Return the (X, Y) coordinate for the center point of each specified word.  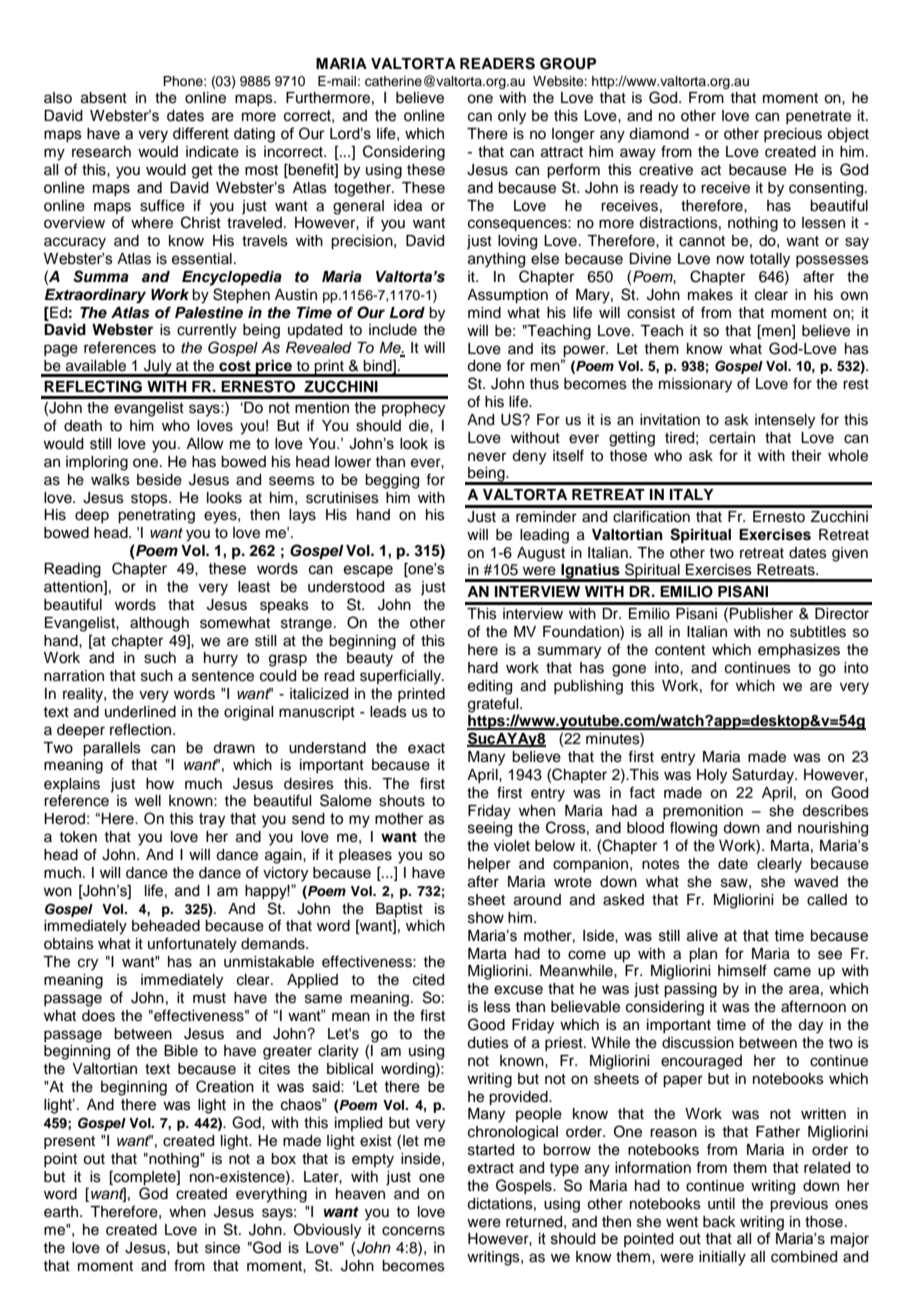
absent (104, 98)
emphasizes (799, 651)
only (512, 117)
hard (483, 668)
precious (793, 135)
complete (145, 1178)
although (159, 624)
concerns (413, 1231)
